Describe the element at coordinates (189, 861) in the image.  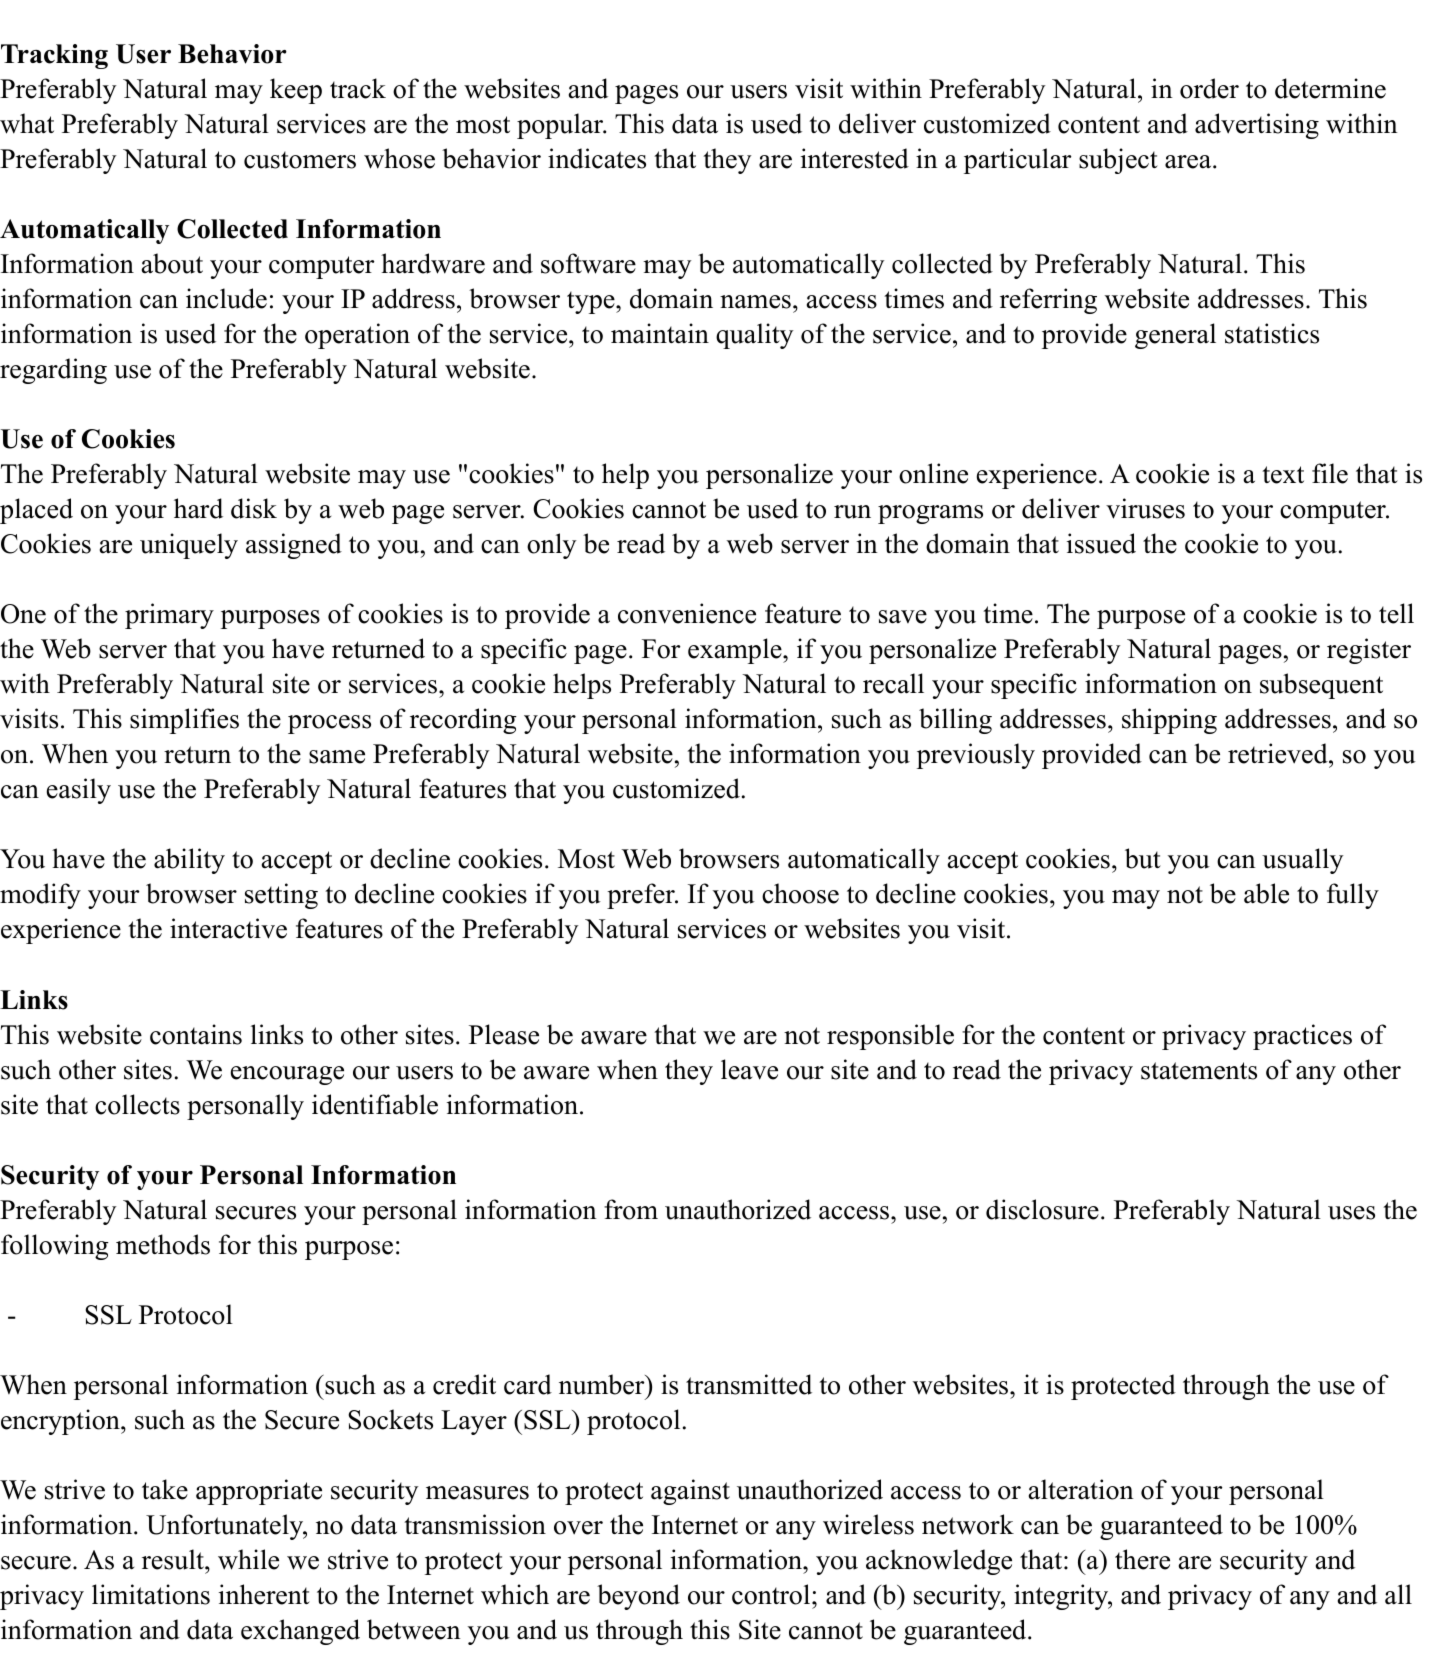
I see `ability` at that location.
